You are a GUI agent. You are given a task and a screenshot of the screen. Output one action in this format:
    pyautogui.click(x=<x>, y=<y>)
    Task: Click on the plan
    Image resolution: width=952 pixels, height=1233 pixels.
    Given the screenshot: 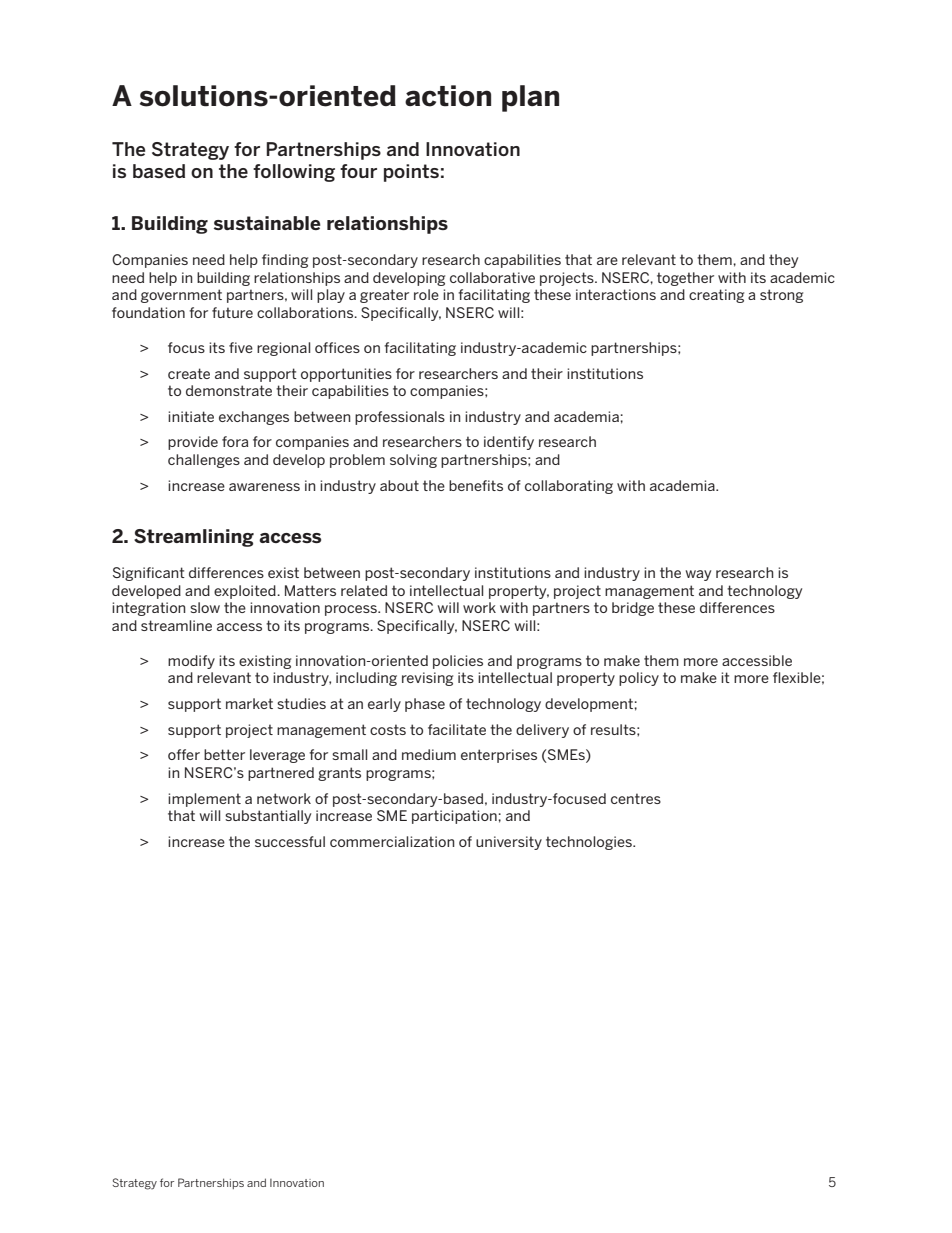 What is the action you would take?
    pyautogui.click(x=530, y=98)
